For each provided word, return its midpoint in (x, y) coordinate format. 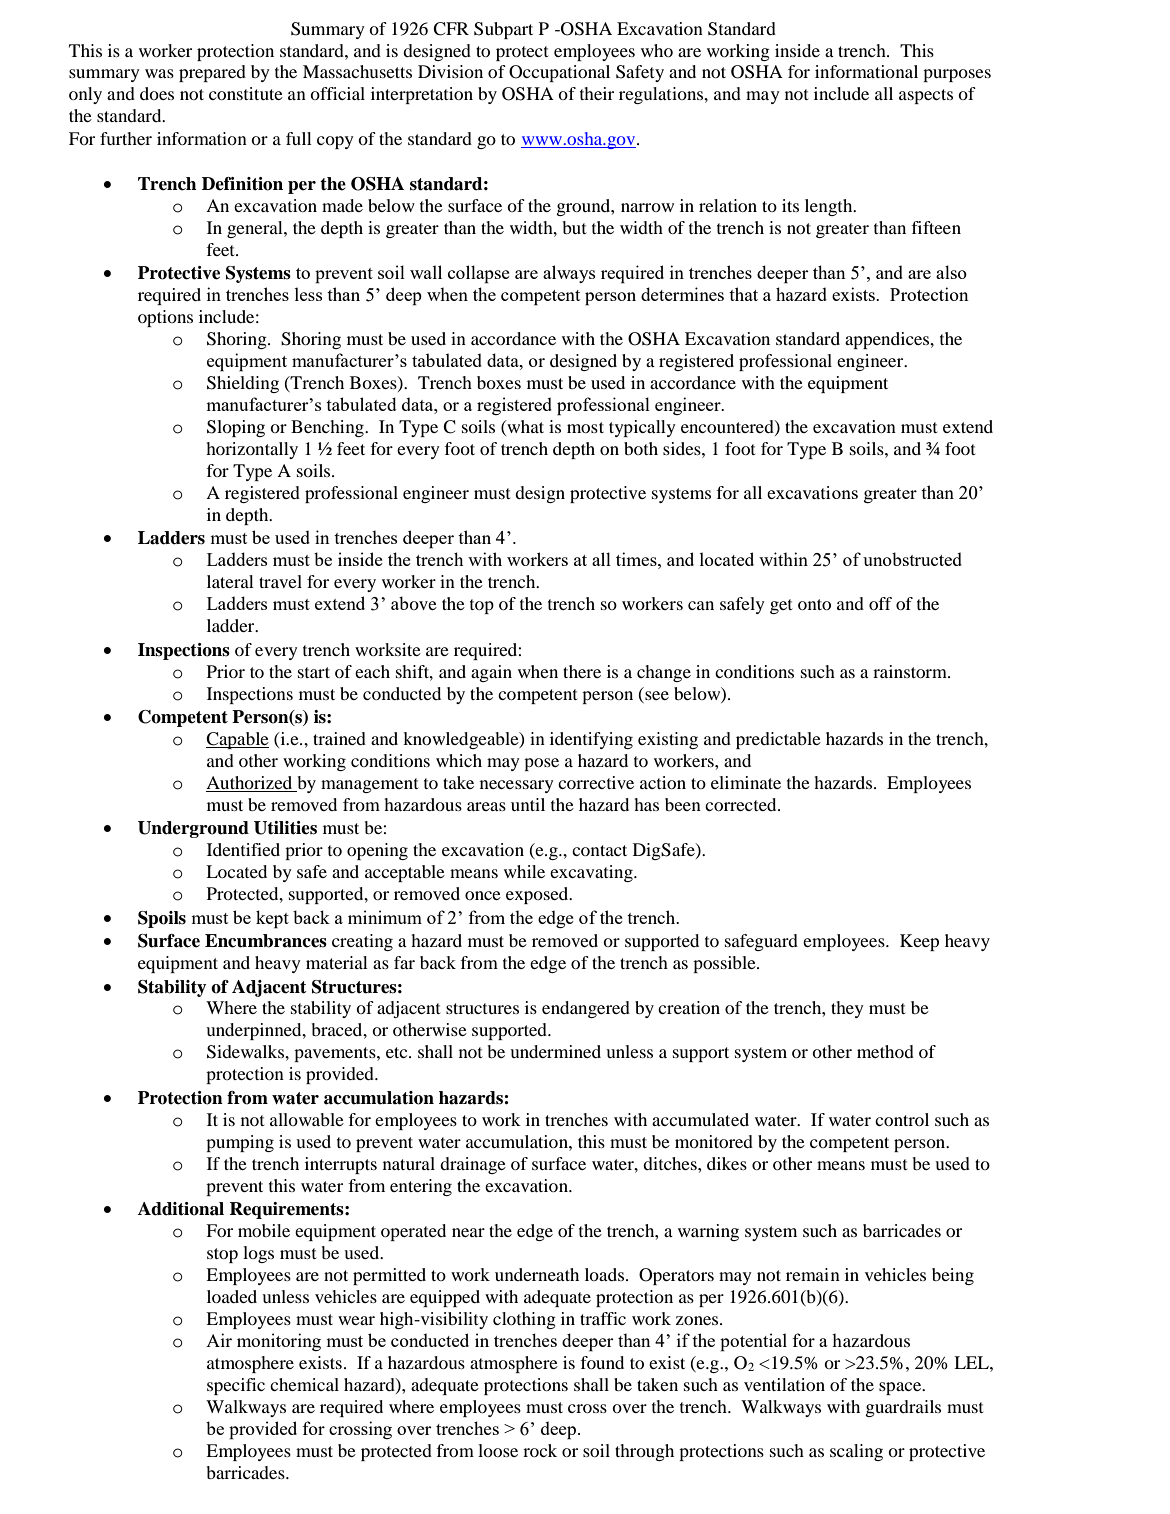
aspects (926, 96)
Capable (237, 740)
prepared (212, 73)
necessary (517, 786)
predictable (778, 740)
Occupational (559, 73)
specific (236, 1386)
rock (540, 1450)
